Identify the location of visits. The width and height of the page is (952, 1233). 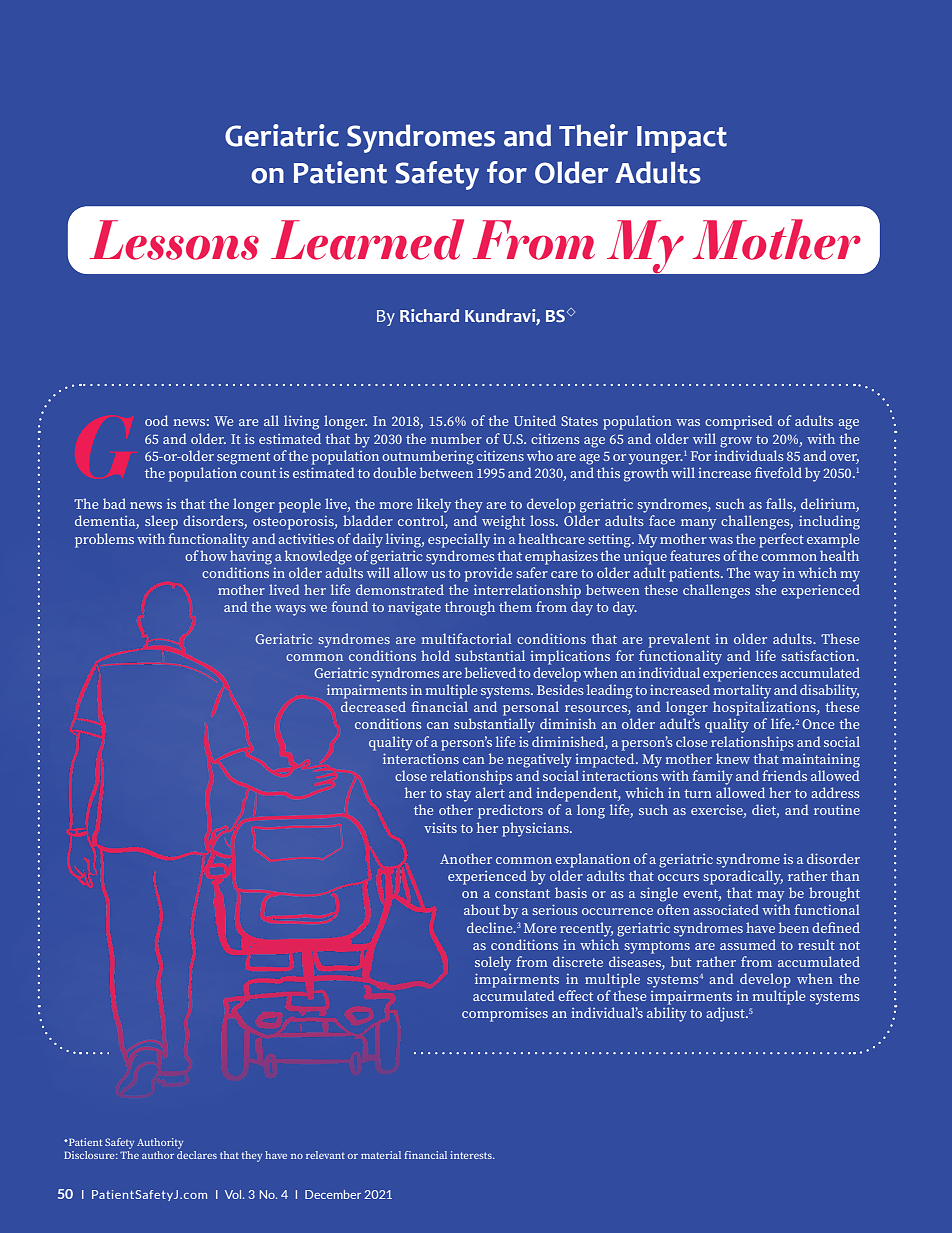
(440, 828).
